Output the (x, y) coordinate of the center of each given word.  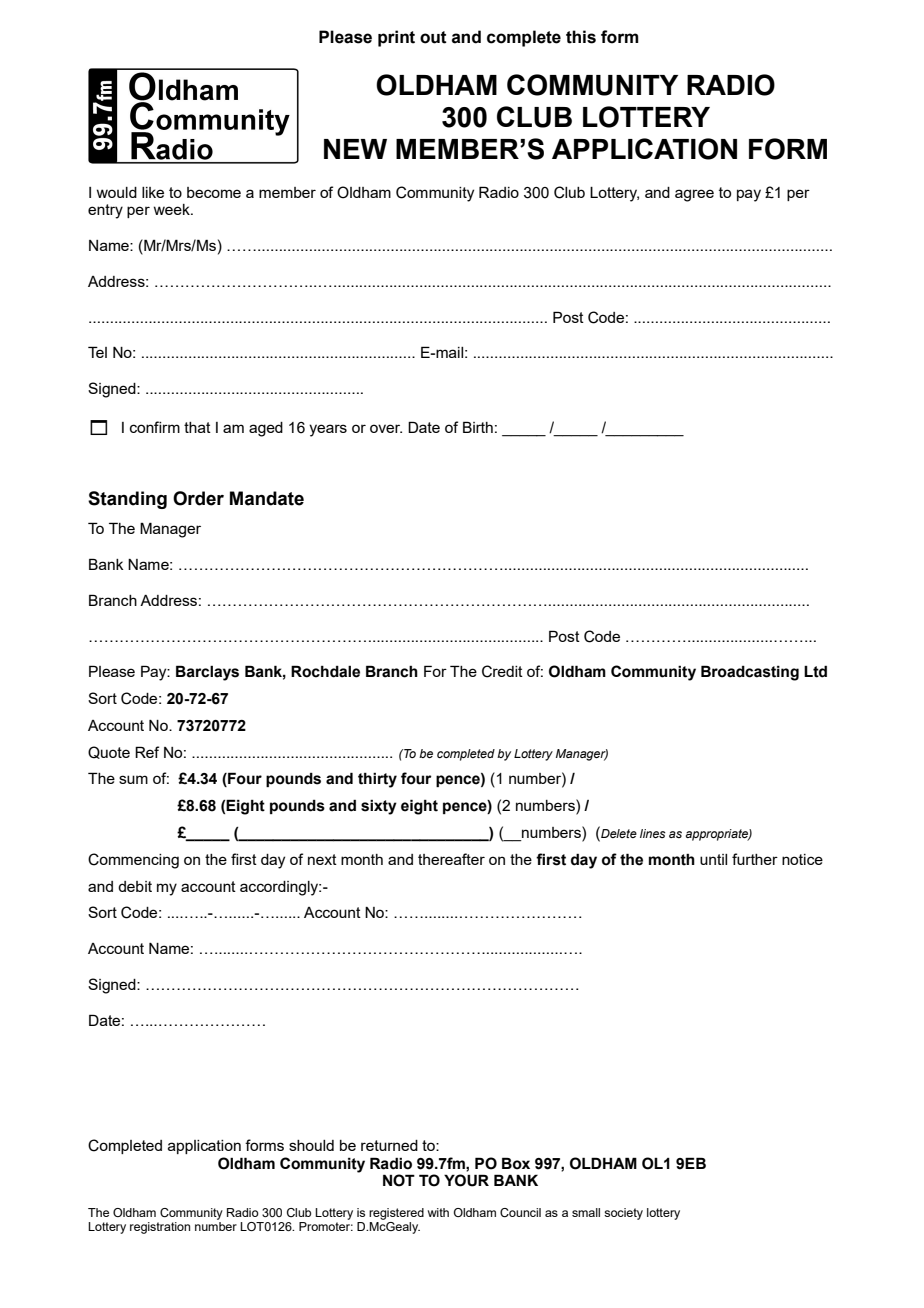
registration (160, 1228)
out (433, 37)
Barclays (207, 673)
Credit (502, 671)
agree (694, 195)
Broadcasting (750, 673)
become (214, 192)
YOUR (466, 1180)
